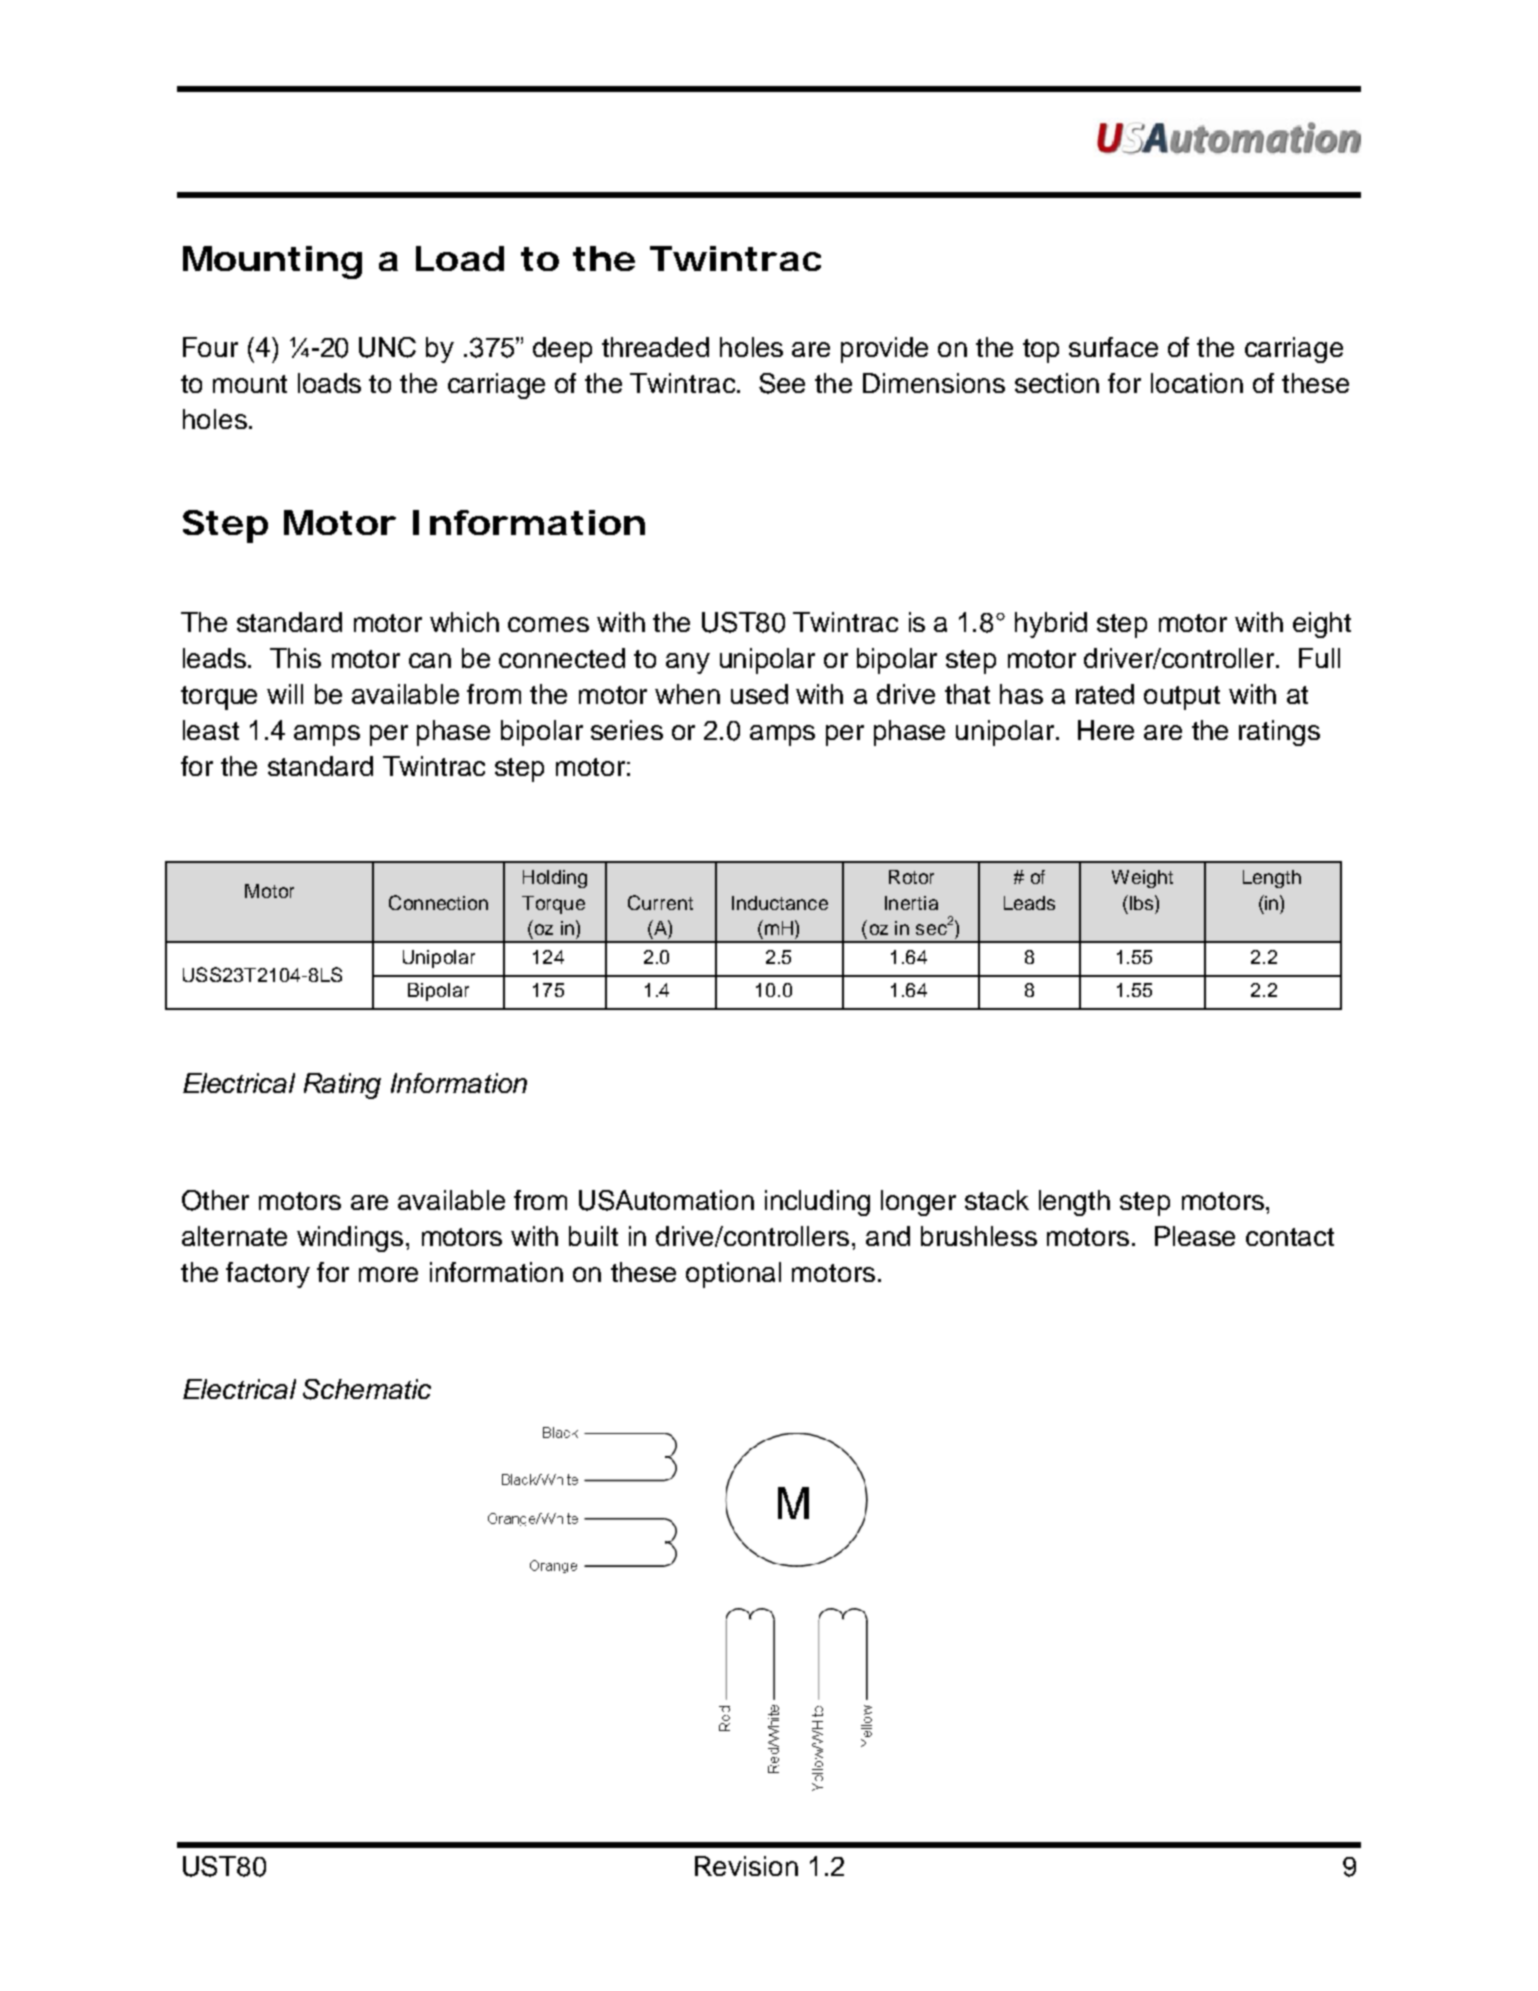  Describe the element at coordinates (367, 1389) in the page. I see `Schematic` at that location.
